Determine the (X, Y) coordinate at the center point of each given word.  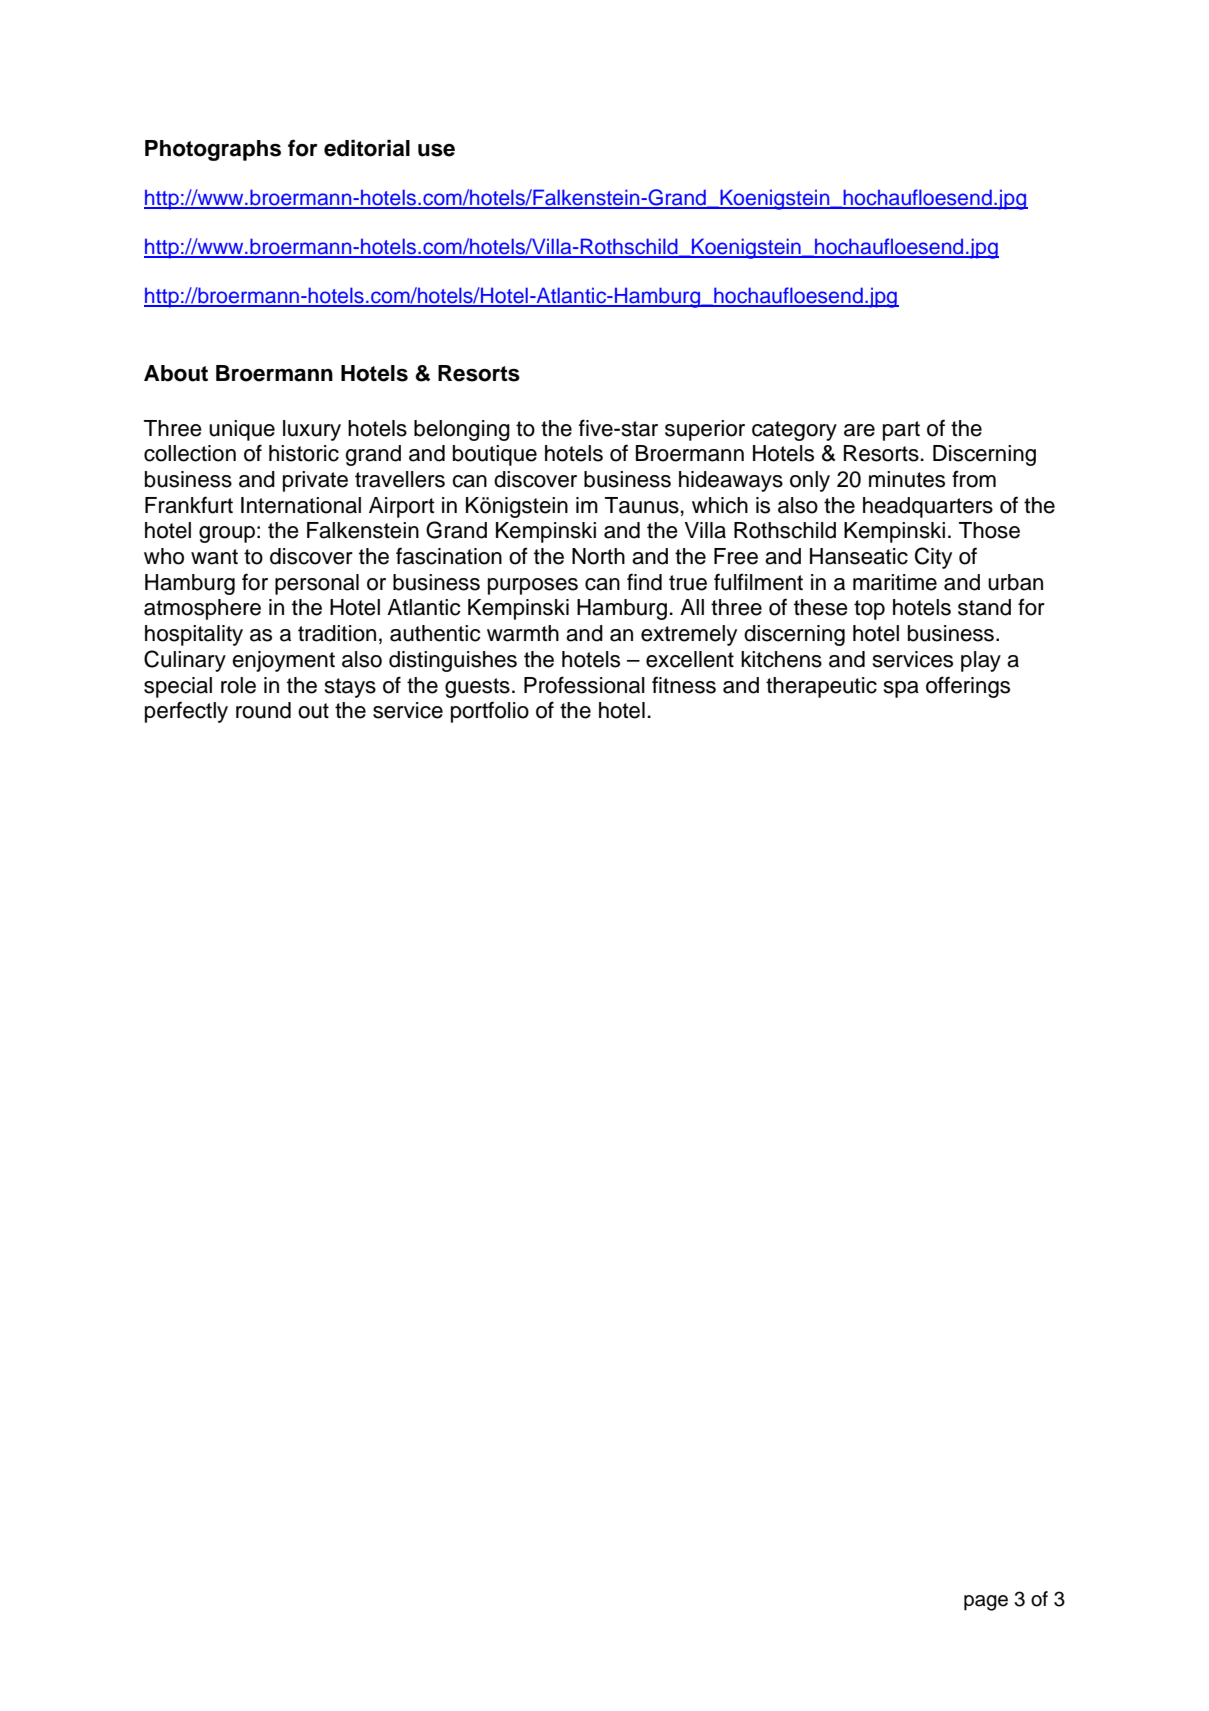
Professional (584, 685)
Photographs (213, 150)
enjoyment (283, 661)
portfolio (490, 712)
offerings (968, 687)
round (263, 710)
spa (901, 689)
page (986, 1603)
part (901, 431)
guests (477, 688)
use (436, 150)
